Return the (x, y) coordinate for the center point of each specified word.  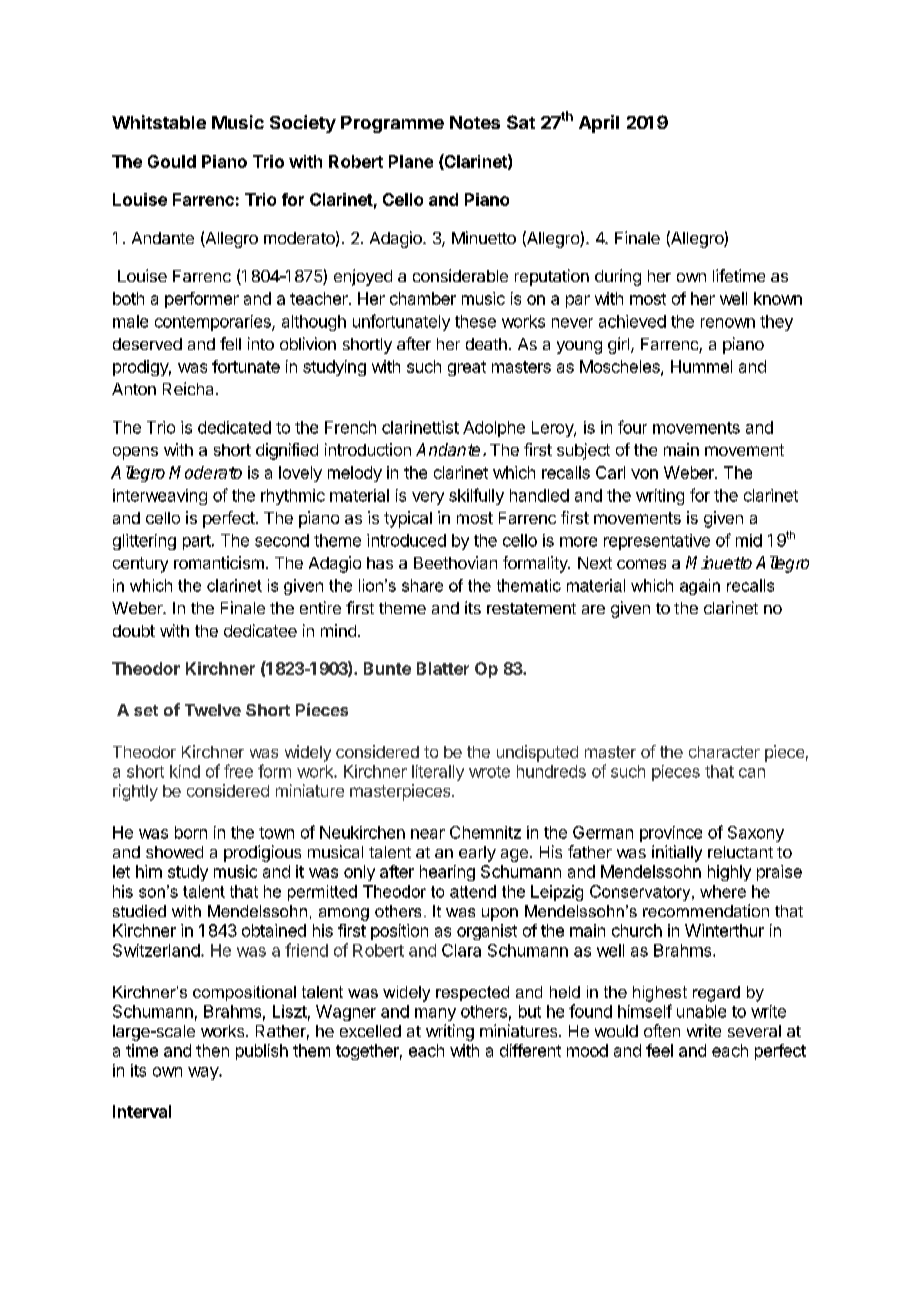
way (204, 1073)
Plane (411, 161)
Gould (172, 161)
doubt (134, 631)
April (599, 124)
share (422, 585)
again (700, 587)
